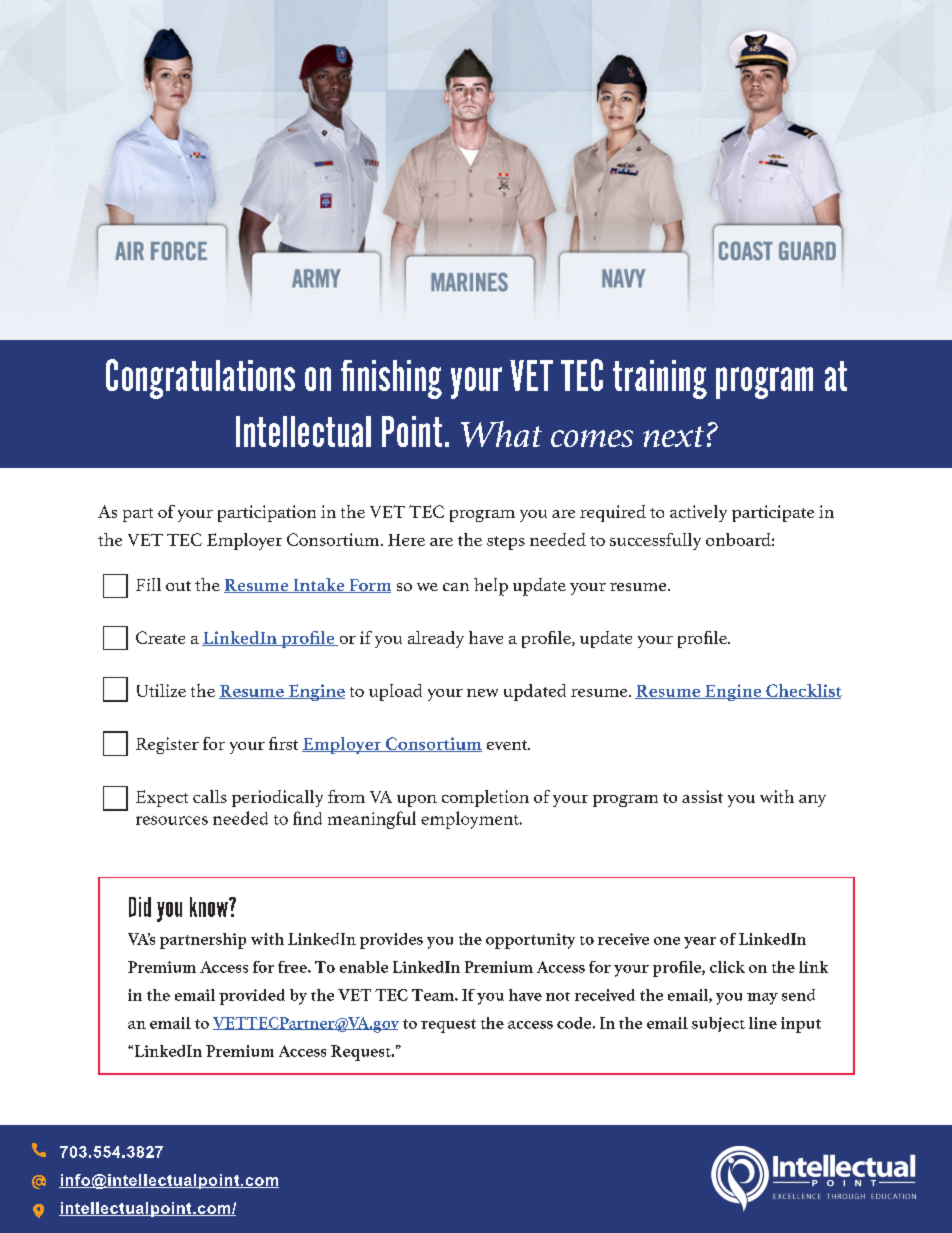  What do you see at coordinates (702, 796) in the image?
I see `assist` at bounding box center [702, 796].
